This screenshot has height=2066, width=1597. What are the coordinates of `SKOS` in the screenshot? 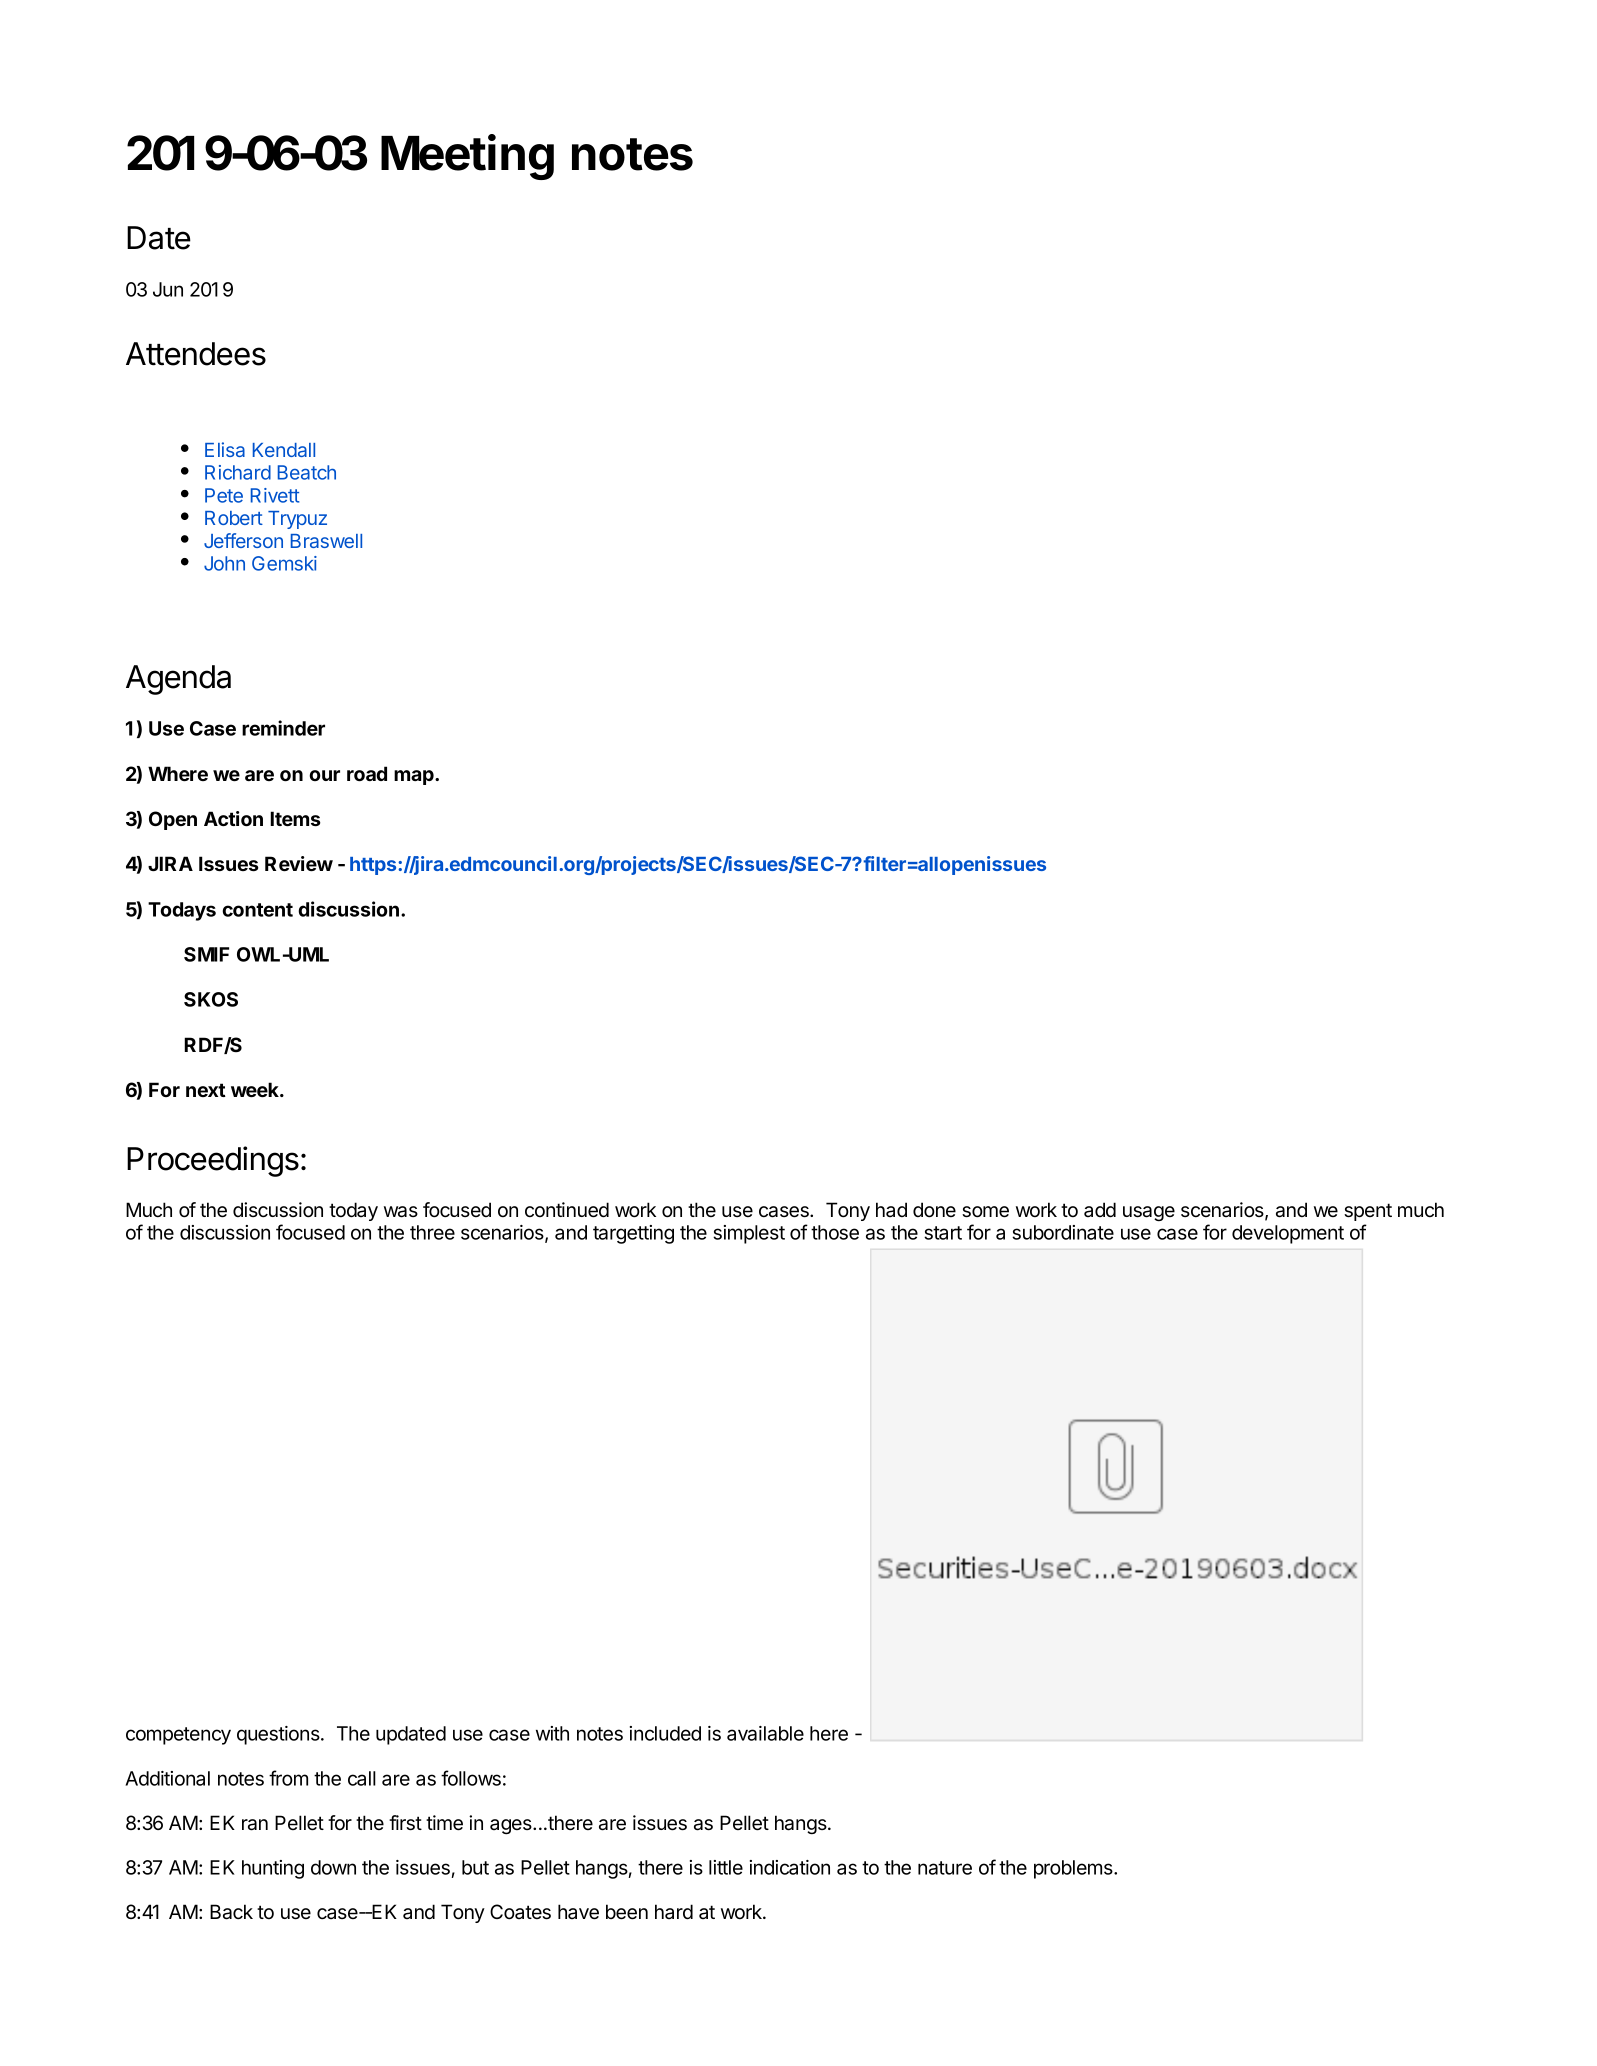 It's located at (211, 999).
